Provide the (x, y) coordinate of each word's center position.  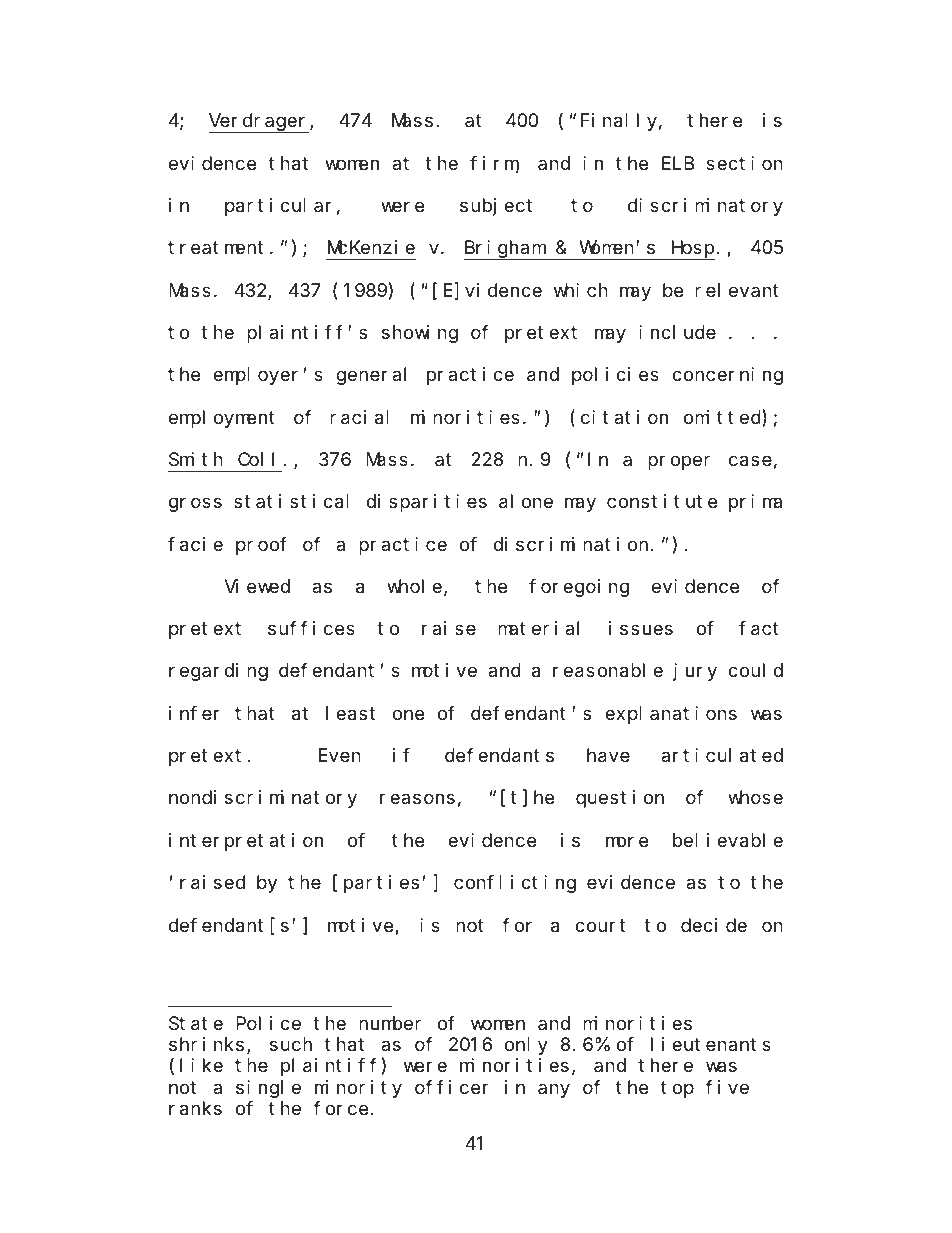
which (581, 290)
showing (420, 334)
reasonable (608, 671)
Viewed (257, 586)
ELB (678, 163)
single (268, 1089)
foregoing (579, 588)
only (526, 1046)
